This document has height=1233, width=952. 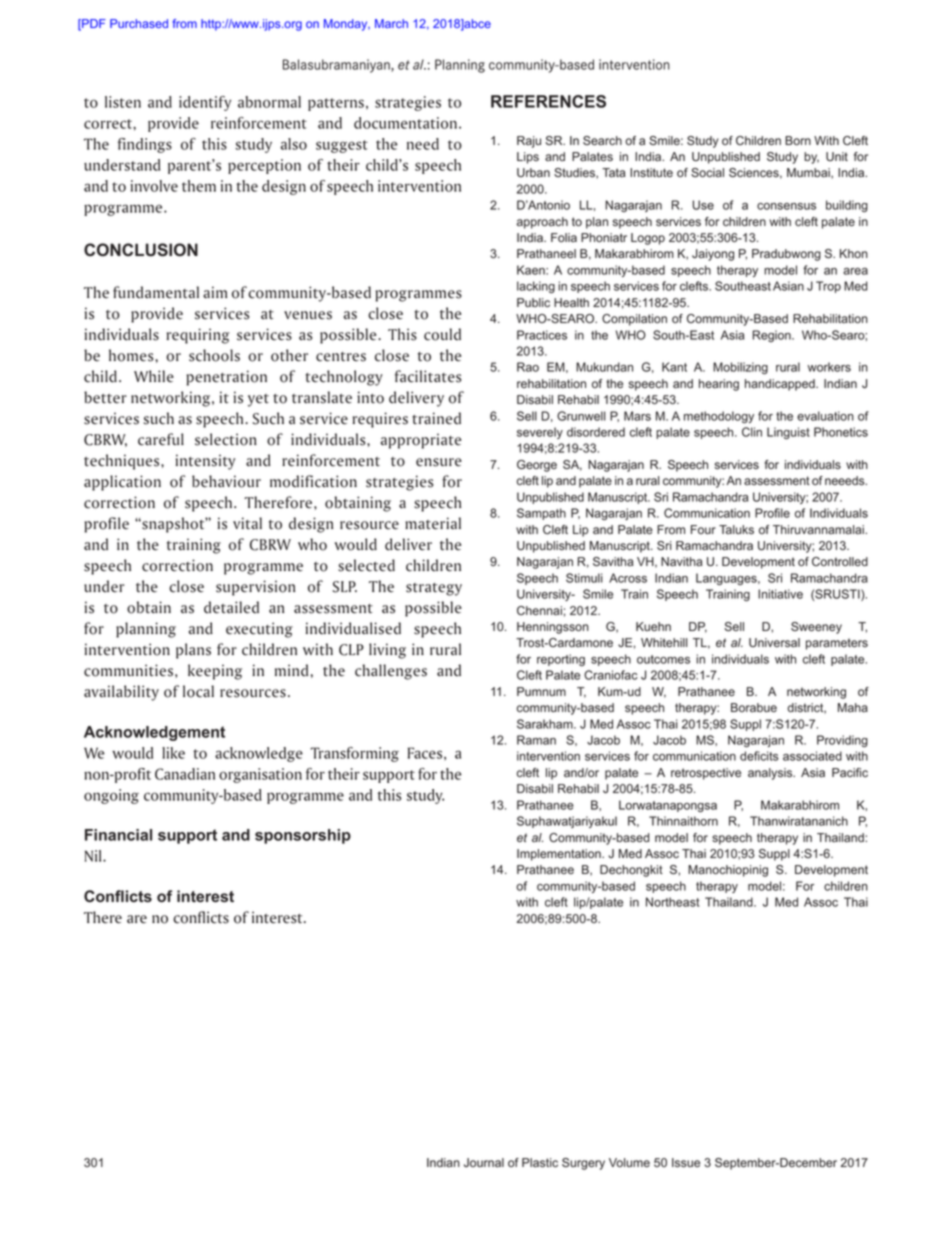 I want to click on Journal, so click(x=484, y=1163).
